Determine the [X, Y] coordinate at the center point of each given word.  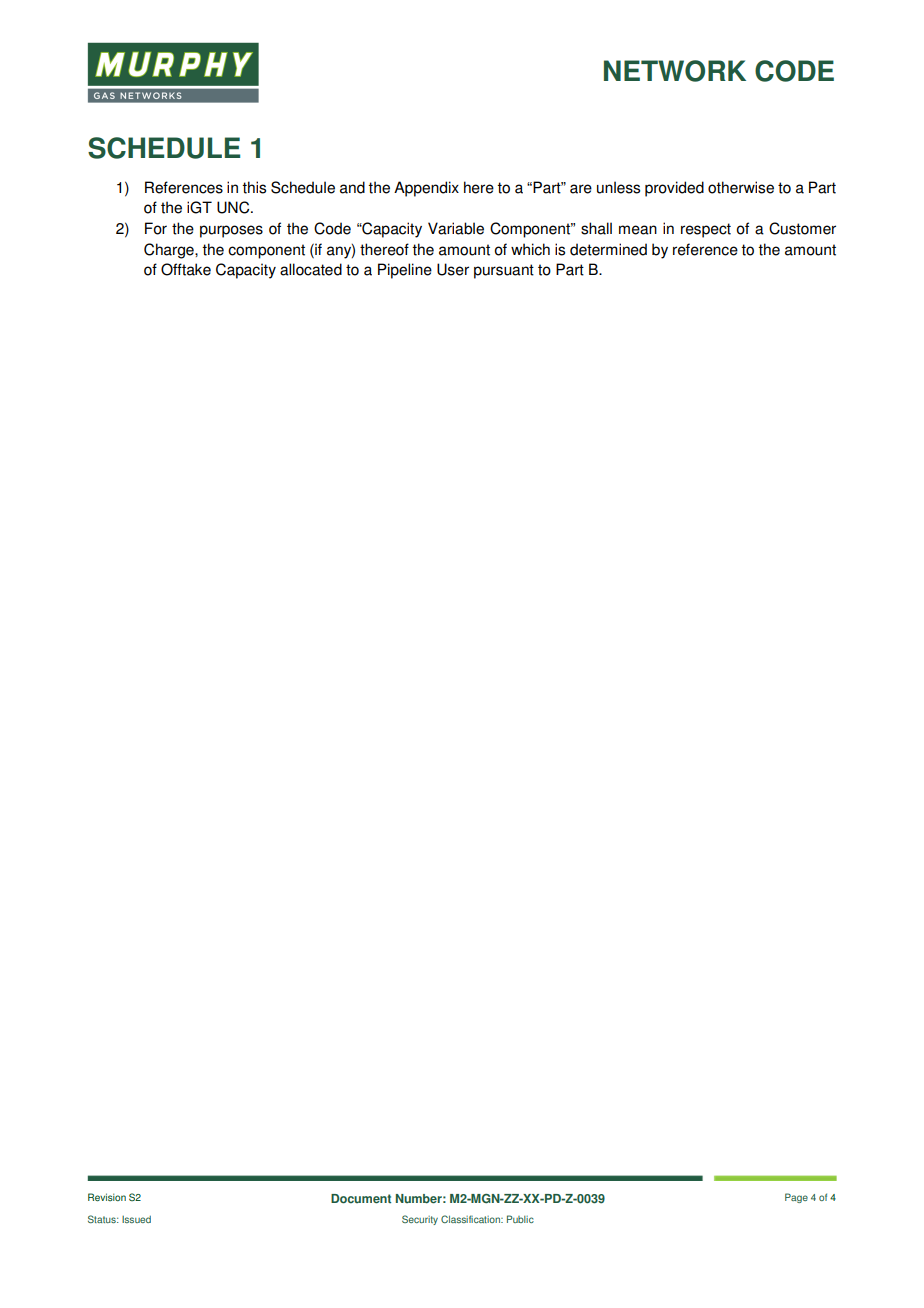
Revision [107, 1197]
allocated [311, 269]
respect [706, 230]
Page [796, 1198]
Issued [136, 1219]
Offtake [186, 269]
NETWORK [675, 71]
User [453, 269]
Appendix [426, 189]
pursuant [504, 271]
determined [608, 249]
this [254, 187]
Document [361, 1199]
